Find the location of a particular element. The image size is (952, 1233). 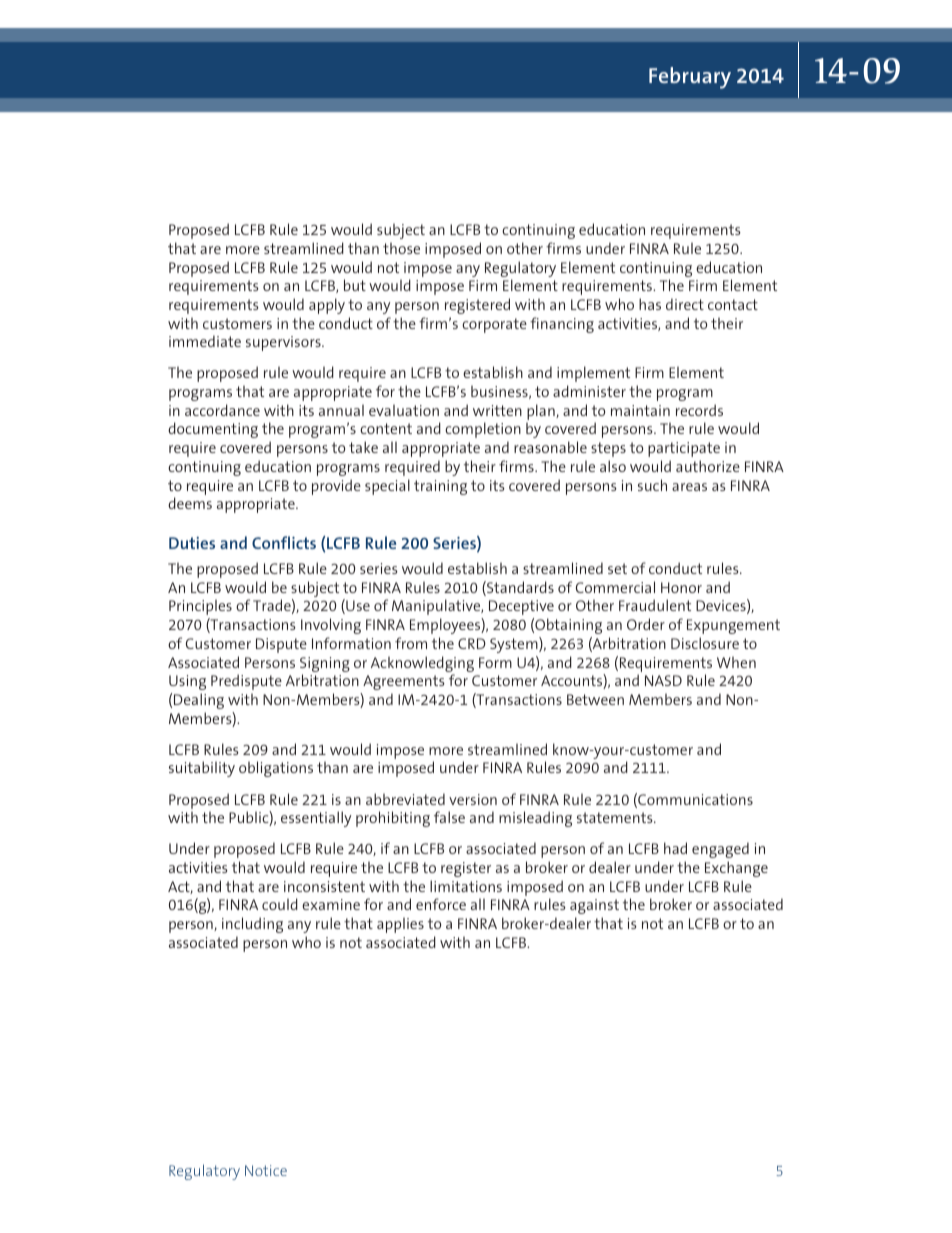

enforce is located at coordinates (441, 904).
